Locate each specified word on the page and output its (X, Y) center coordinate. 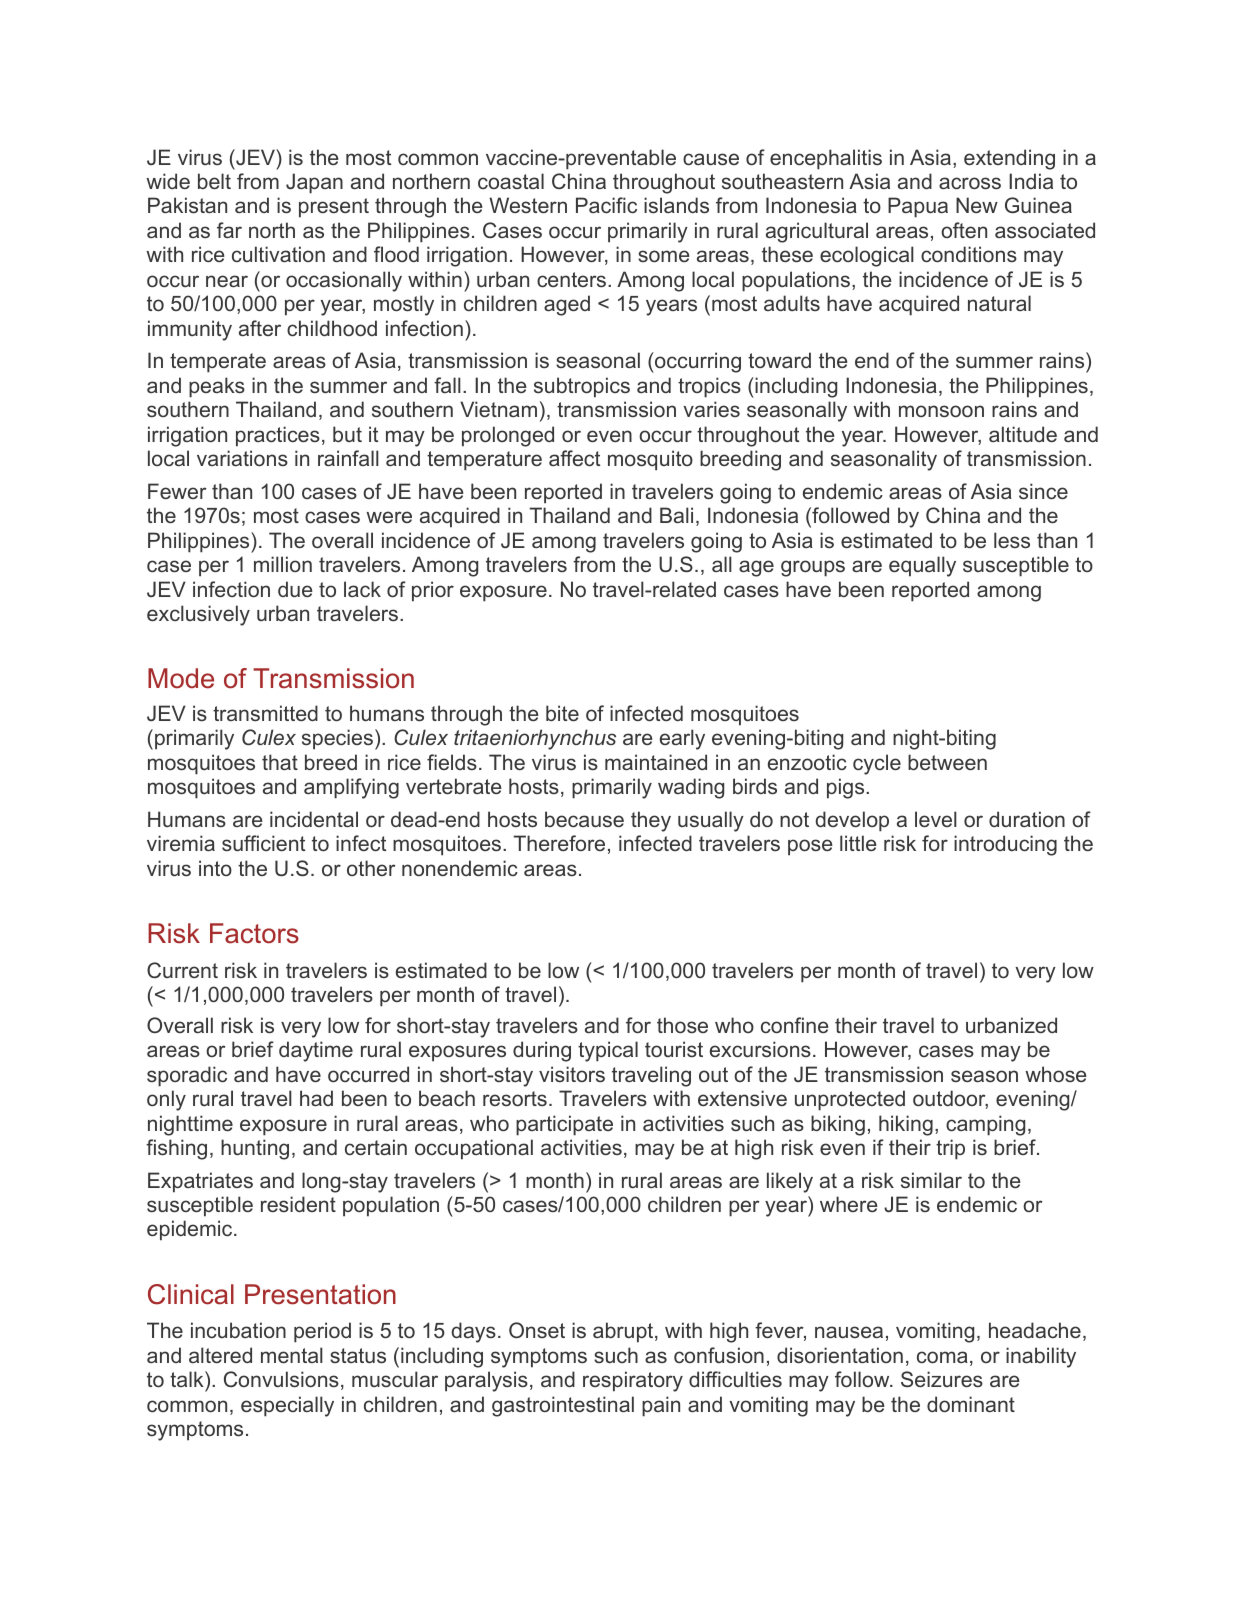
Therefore (559, 843)
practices (278, 436)
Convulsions (281, 1379)
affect (574, 458)
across (970, 183)
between (947, 762)
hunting (255, 1149)
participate (564, 1125)
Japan (314, 183)
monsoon (941, 411)
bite (562, 713)
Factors (254, 933)
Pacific (606, 205)
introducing (1005, 845)
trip (950, 1149)
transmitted (265, 713)
